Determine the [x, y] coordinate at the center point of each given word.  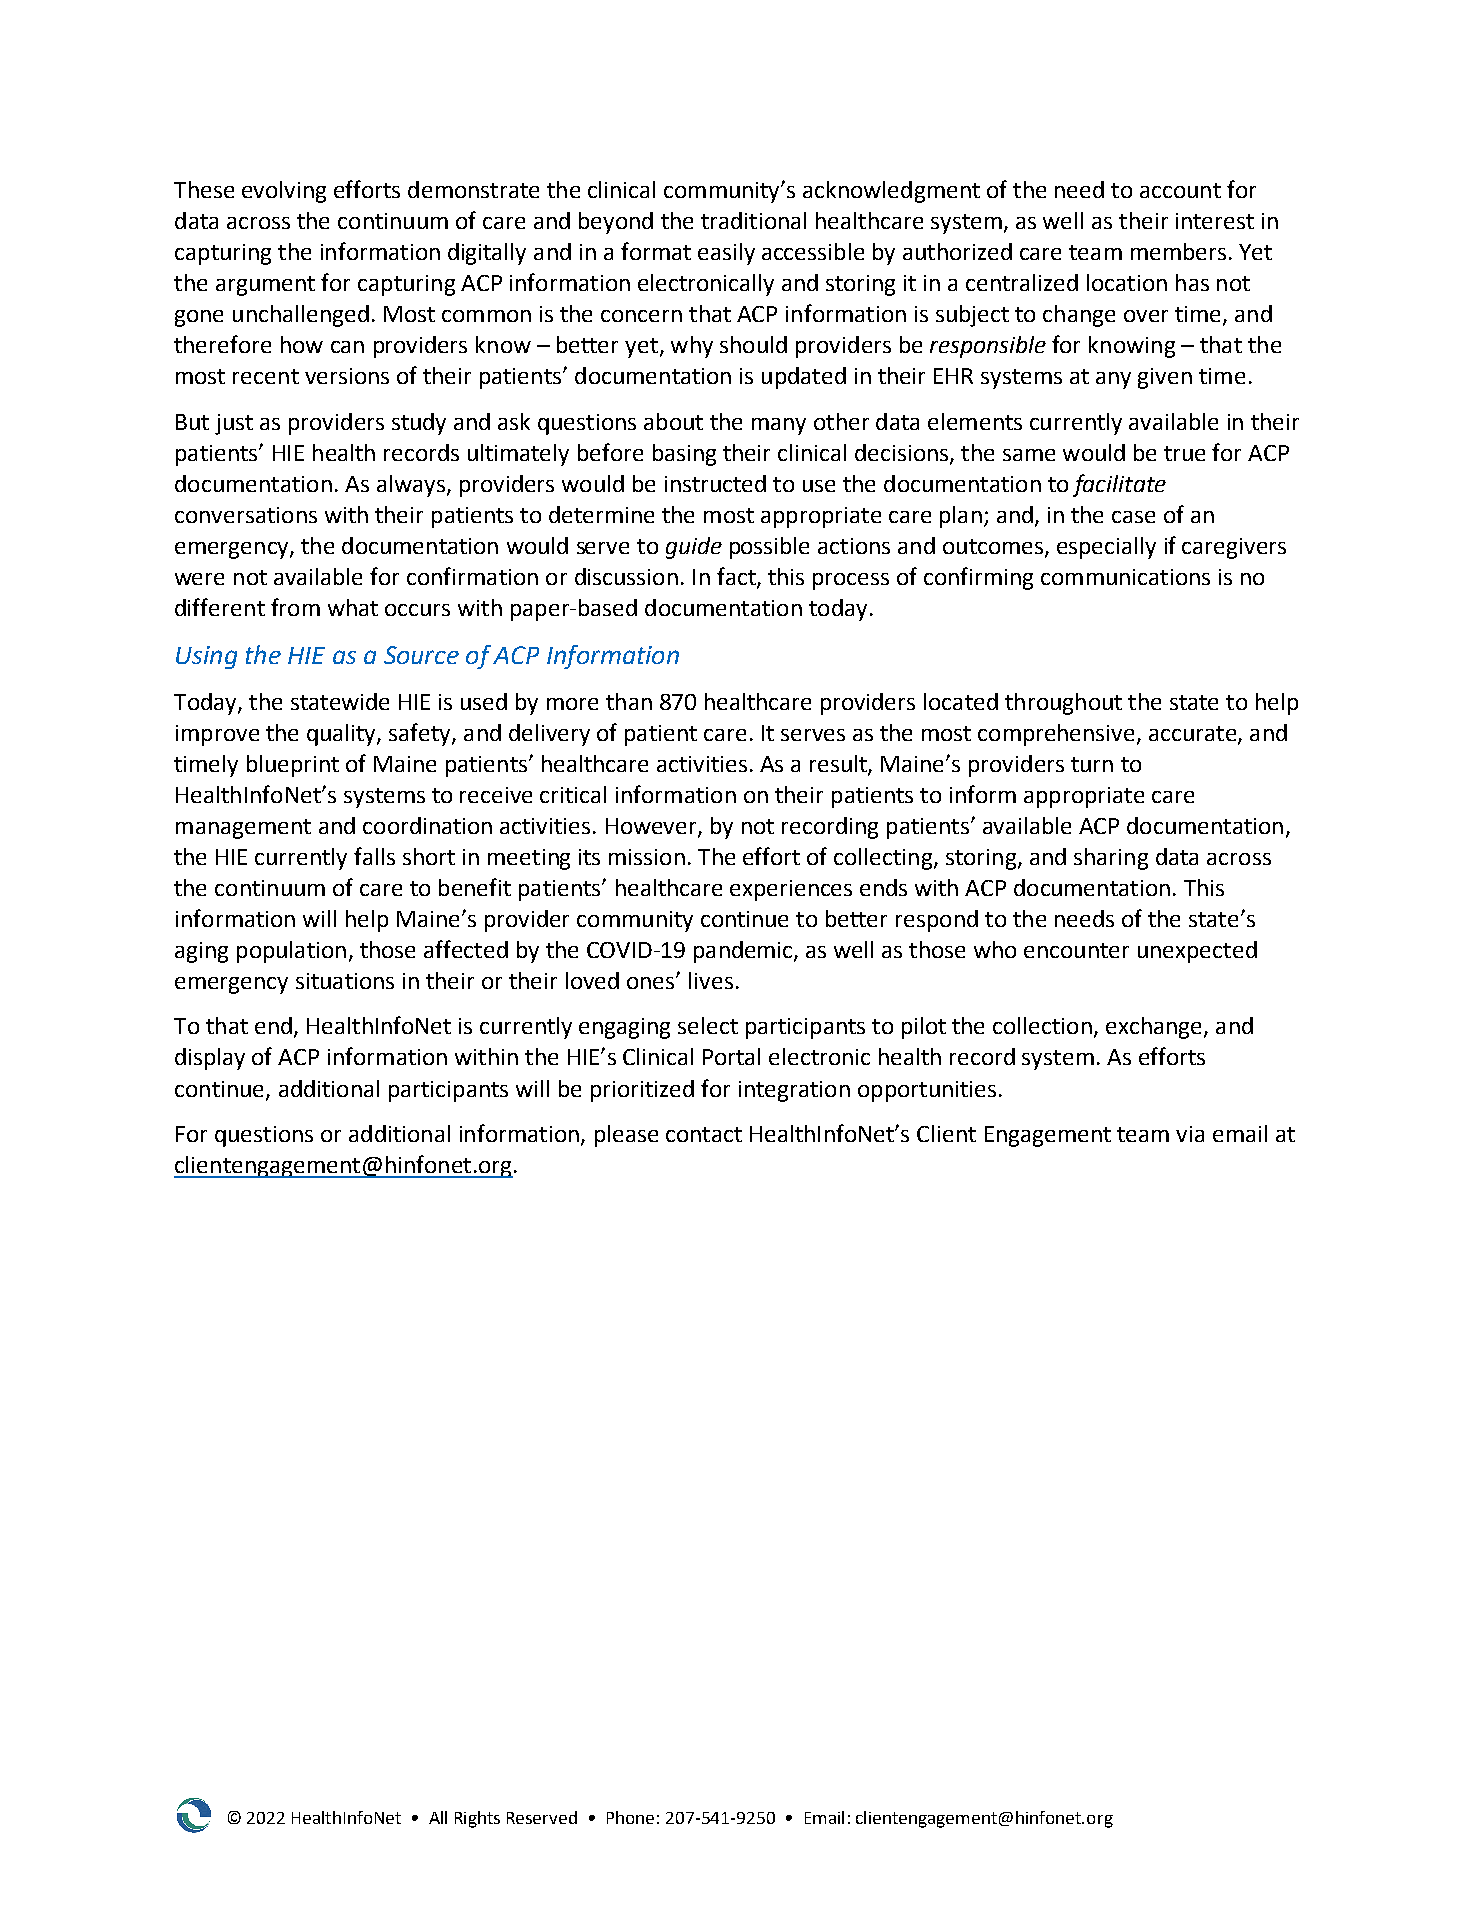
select [708, 1025]
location [1127, 282]
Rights [477, 1819]
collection [1042, 1025]
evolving [284, 192]
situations [345, 981]
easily [726, 254]
